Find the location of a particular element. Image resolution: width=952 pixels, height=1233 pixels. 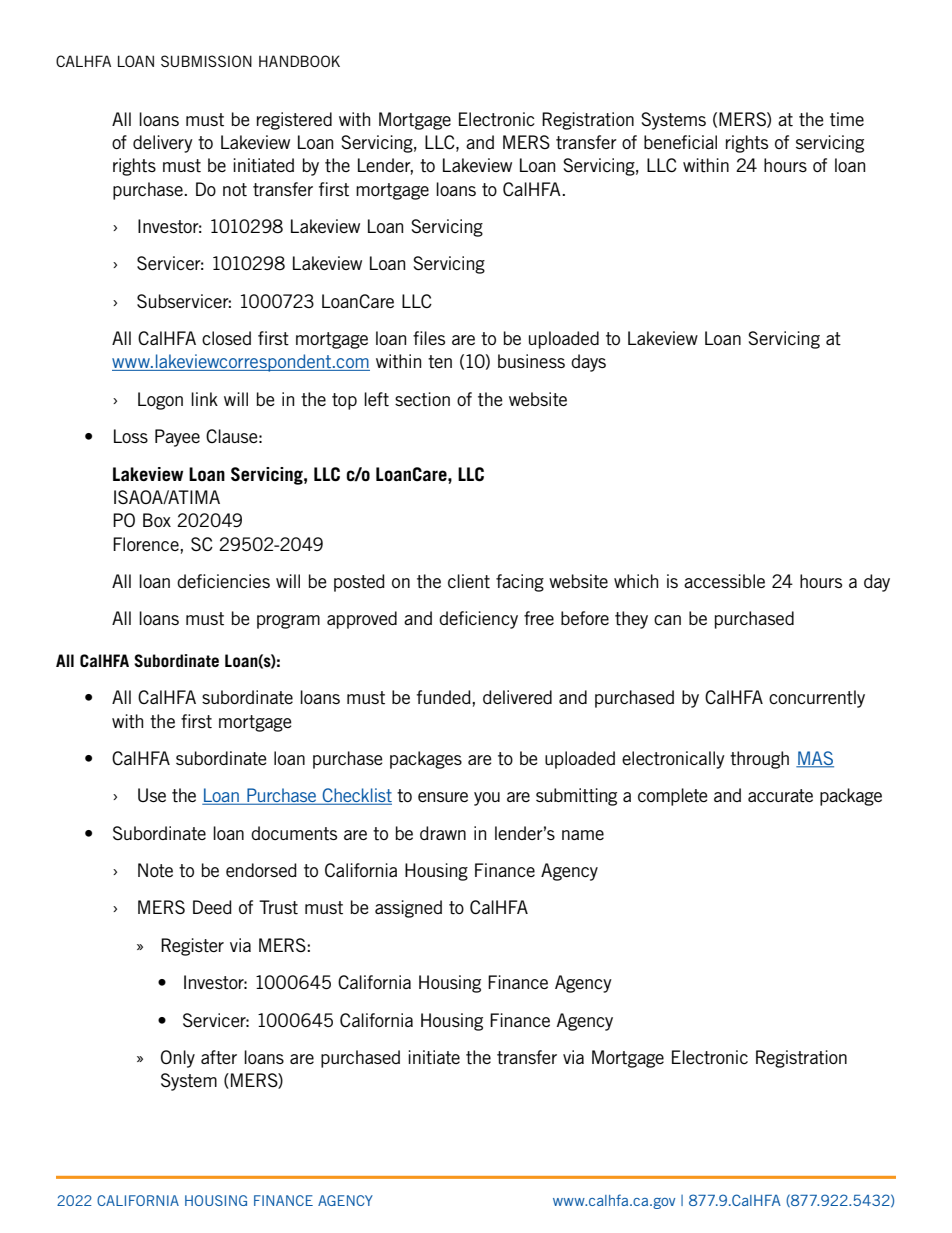

section is located at coordinates (422, 399).
